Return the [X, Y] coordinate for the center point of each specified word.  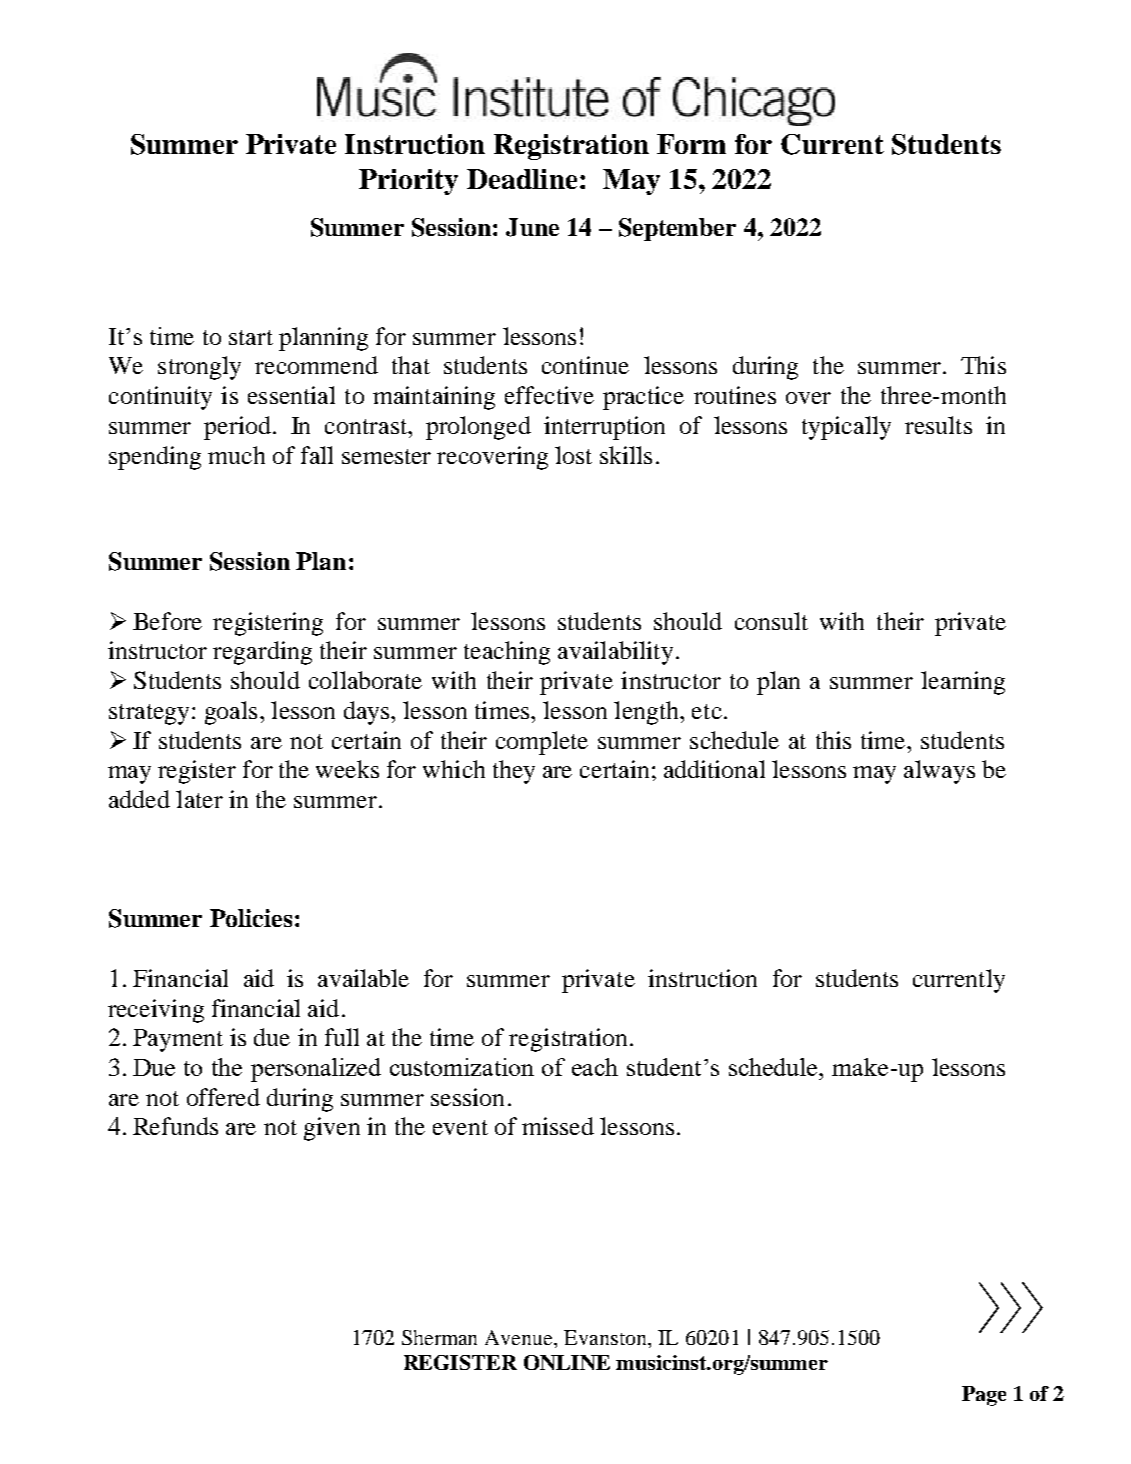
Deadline [522, 179]
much [236, 455]
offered [223, 1097]
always [939, 772]
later [199, 799]
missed [558, 1126]
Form [691, 144]
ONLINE [567, 1362]
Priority [408, 182]
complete [542, 743]
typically [846, 428]
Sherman [439, 1337]
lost [573, 455]
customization [462, 1067]
